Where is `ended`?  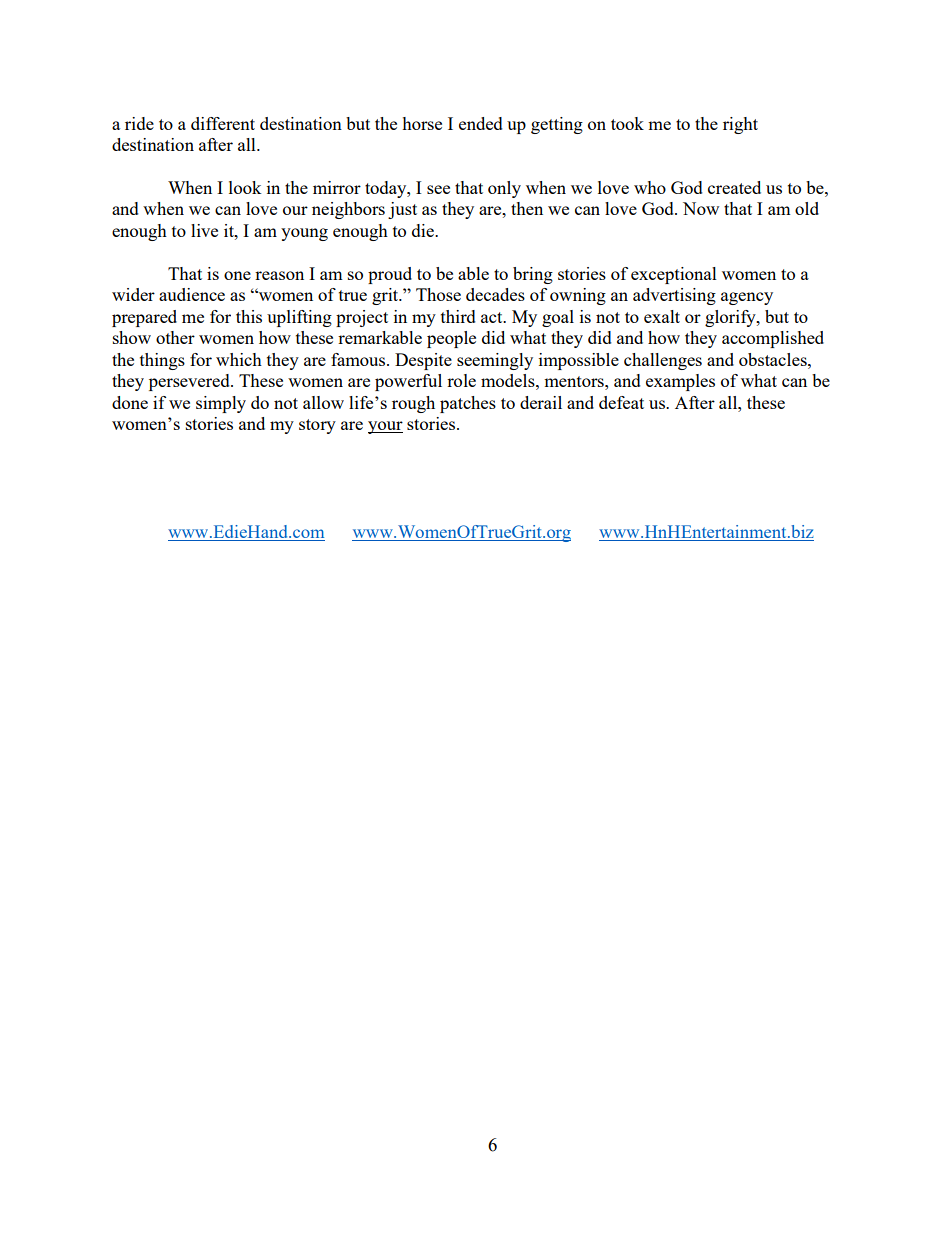 ended is located at coordinates (481, 123).
